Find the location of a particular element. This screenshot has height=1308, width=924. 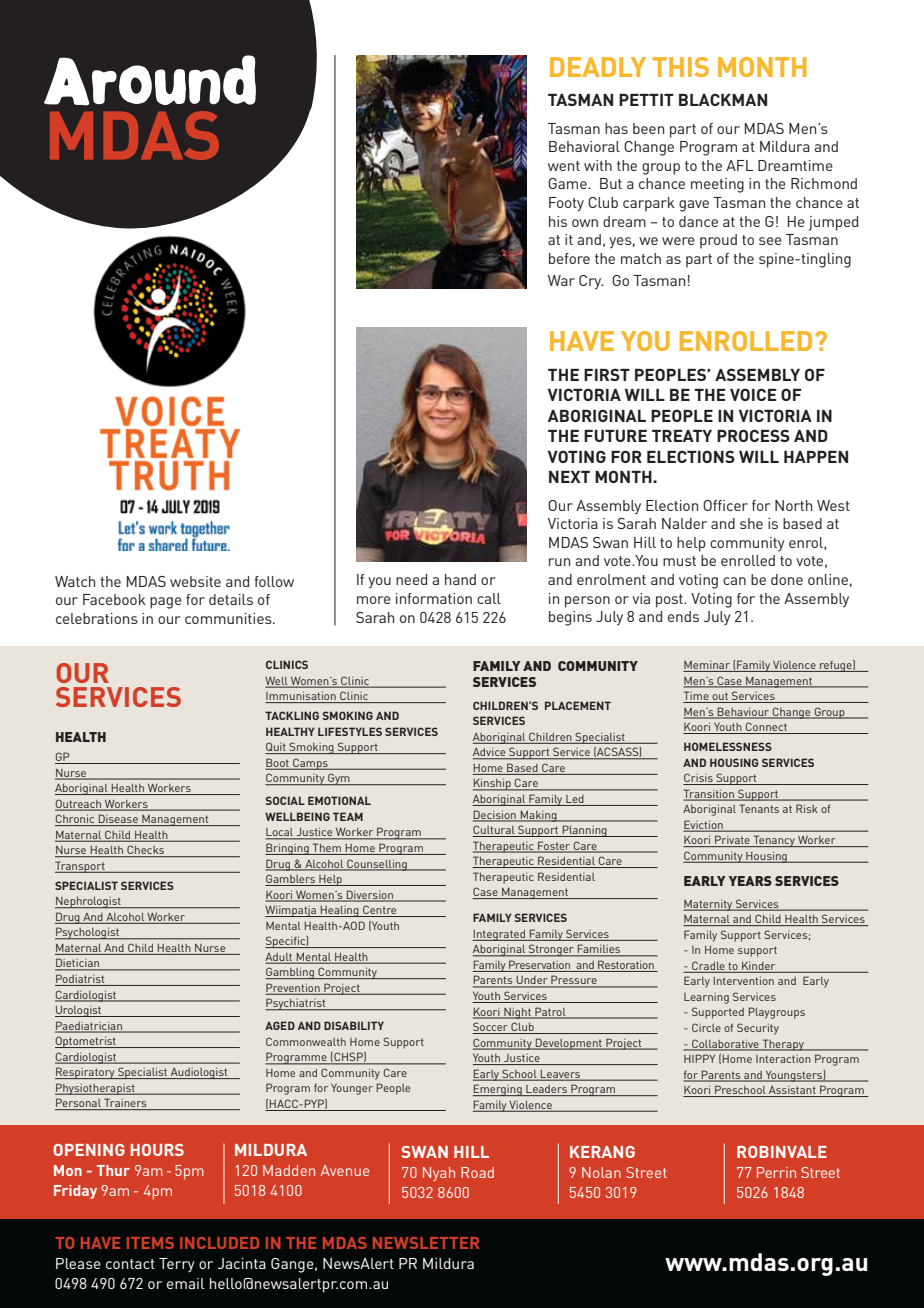

page is located at coordinates (166, 603).
